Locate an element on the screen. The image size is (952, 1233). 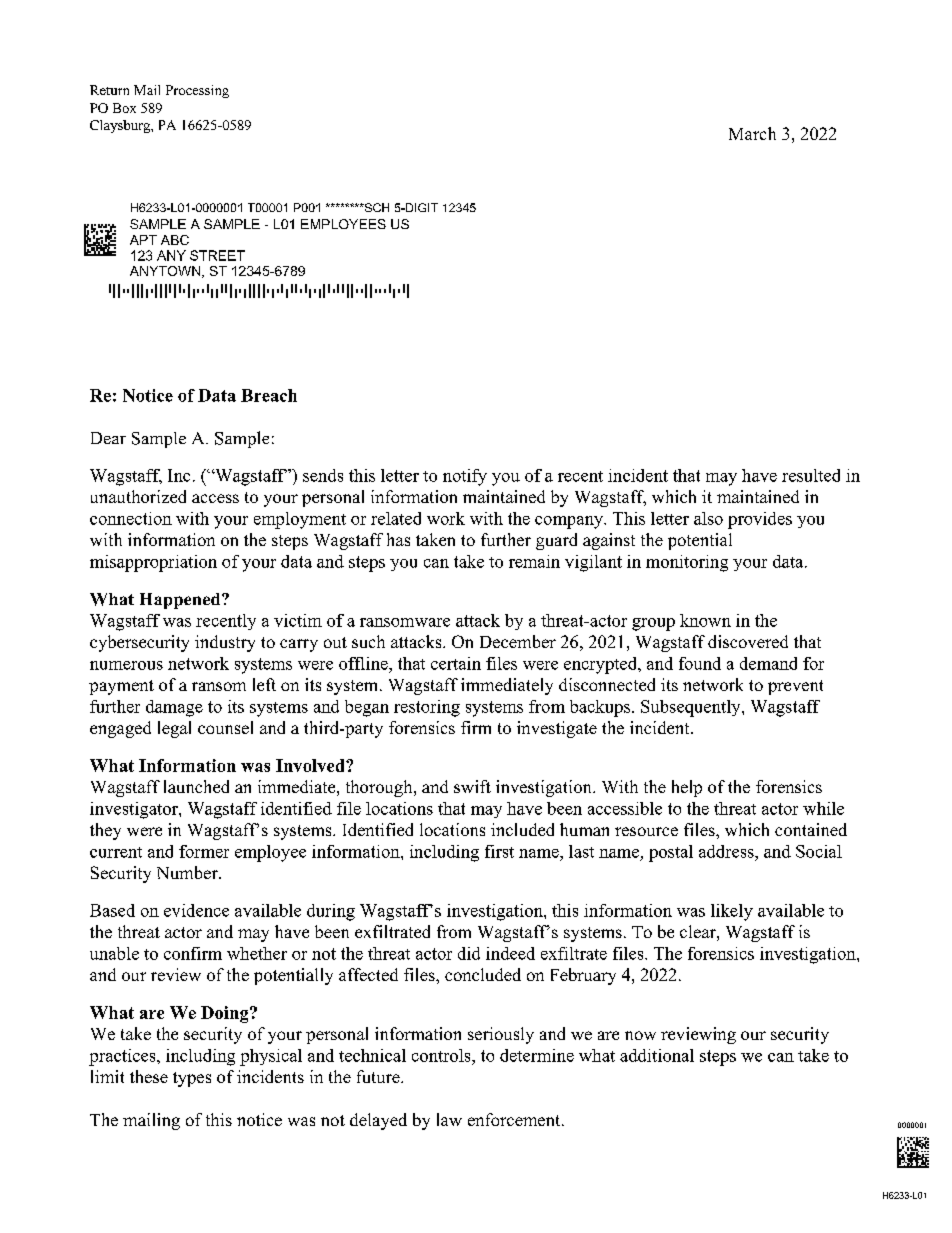
notify is located at coordinates (465, 477).
